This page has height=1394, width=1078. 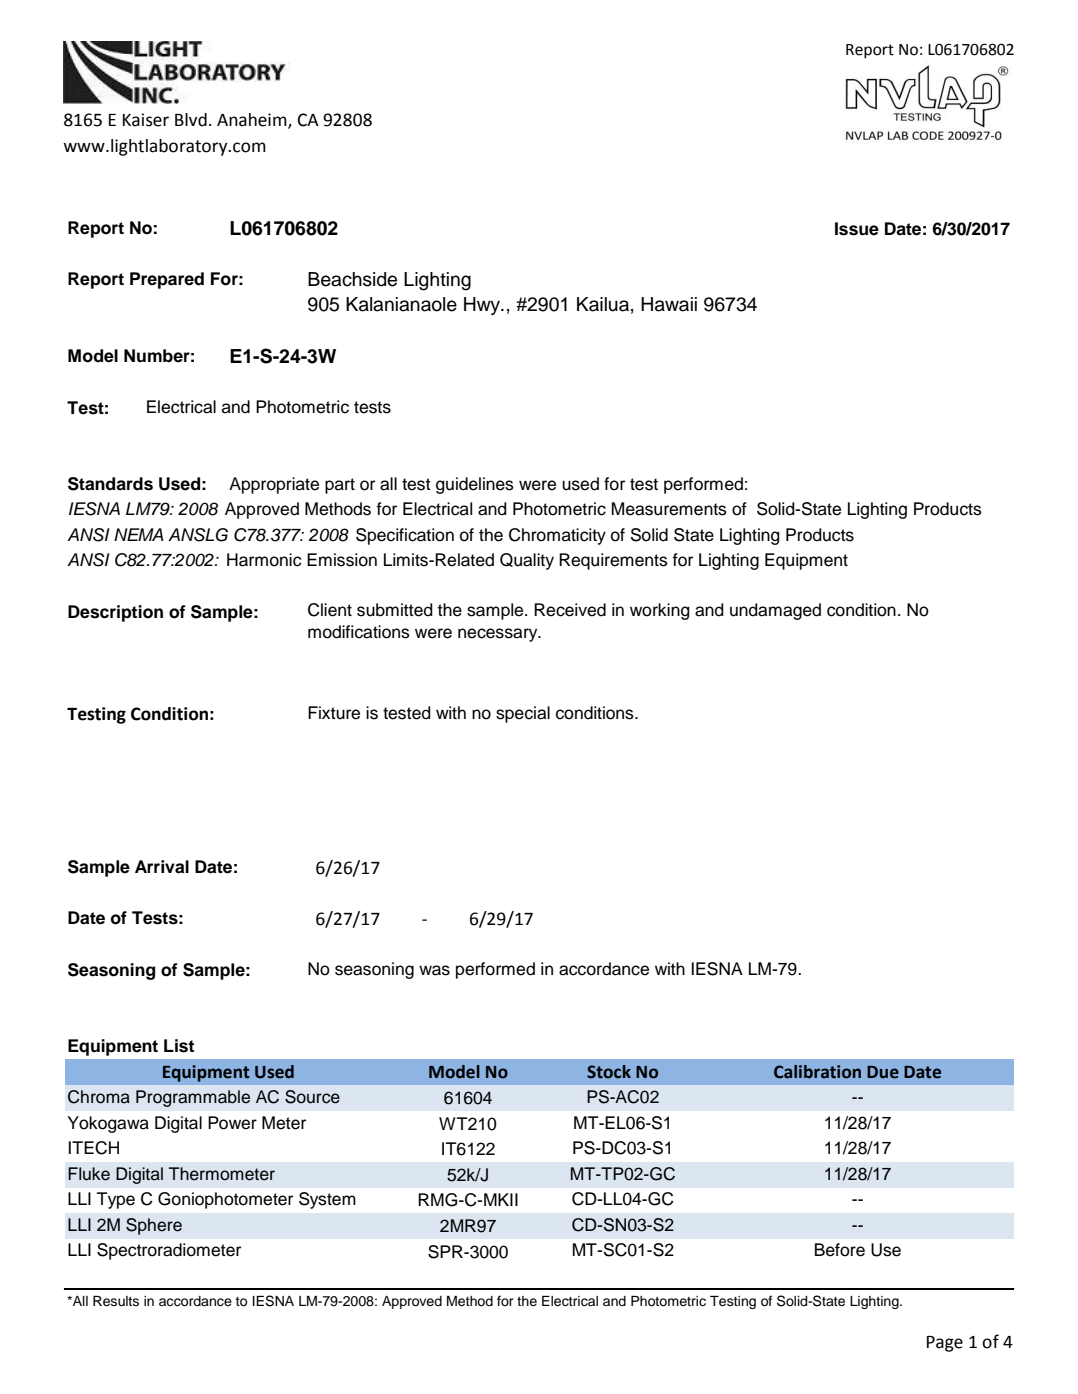 What do you see at coordinates (334, 713) in the page?
I see `Fixture` at bounding box center [334, 713].
